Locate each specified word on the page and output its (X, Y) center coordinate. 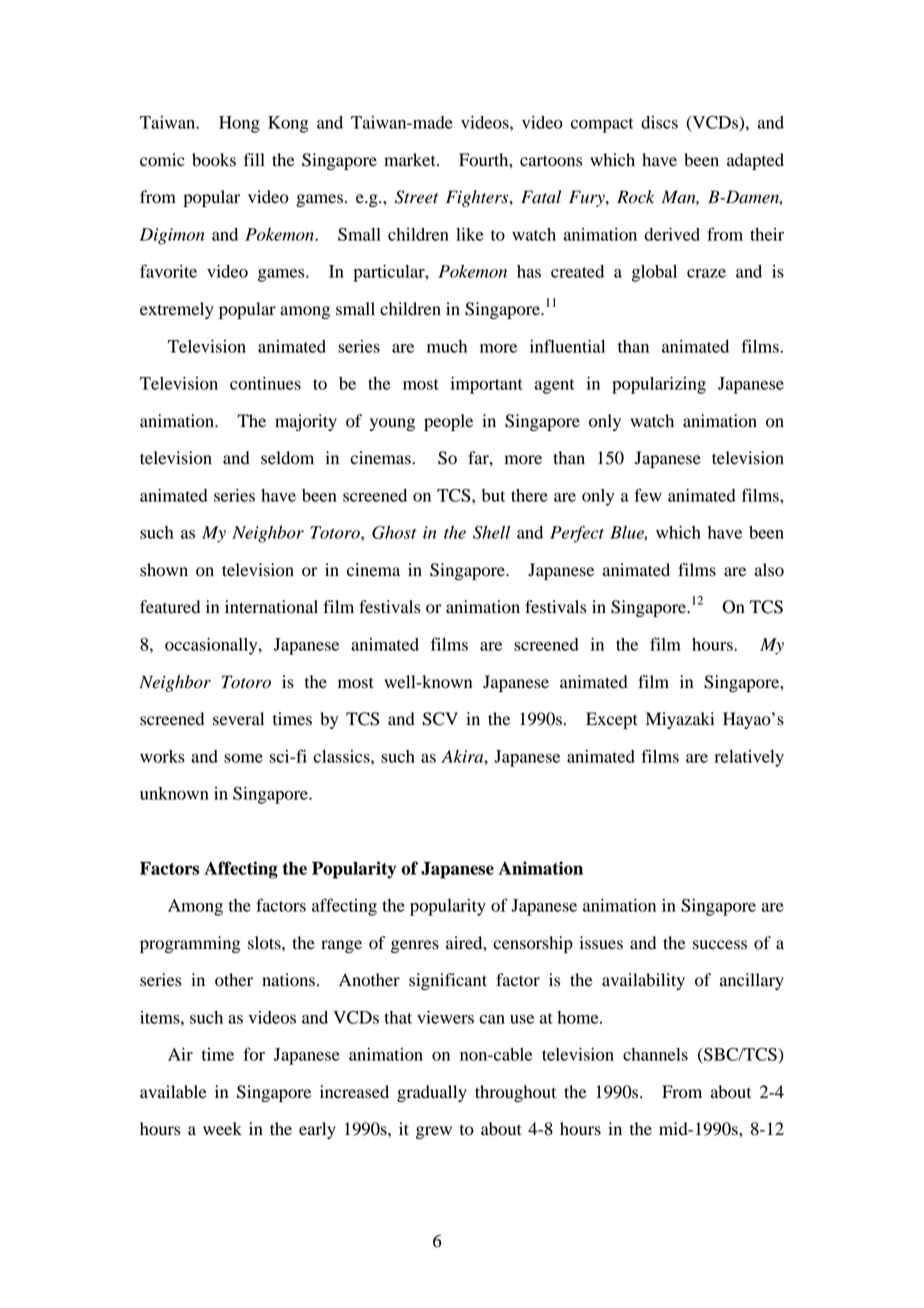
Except (612, 720)
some (243, 758)
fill (254, 159)
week (222, 1129)
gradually (432, 1093)
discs (659, 122)
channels (655, 1054)
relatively (749, 758)
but (493, 495)
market (411, 160)
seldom (287, 458)
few (648, 495)
